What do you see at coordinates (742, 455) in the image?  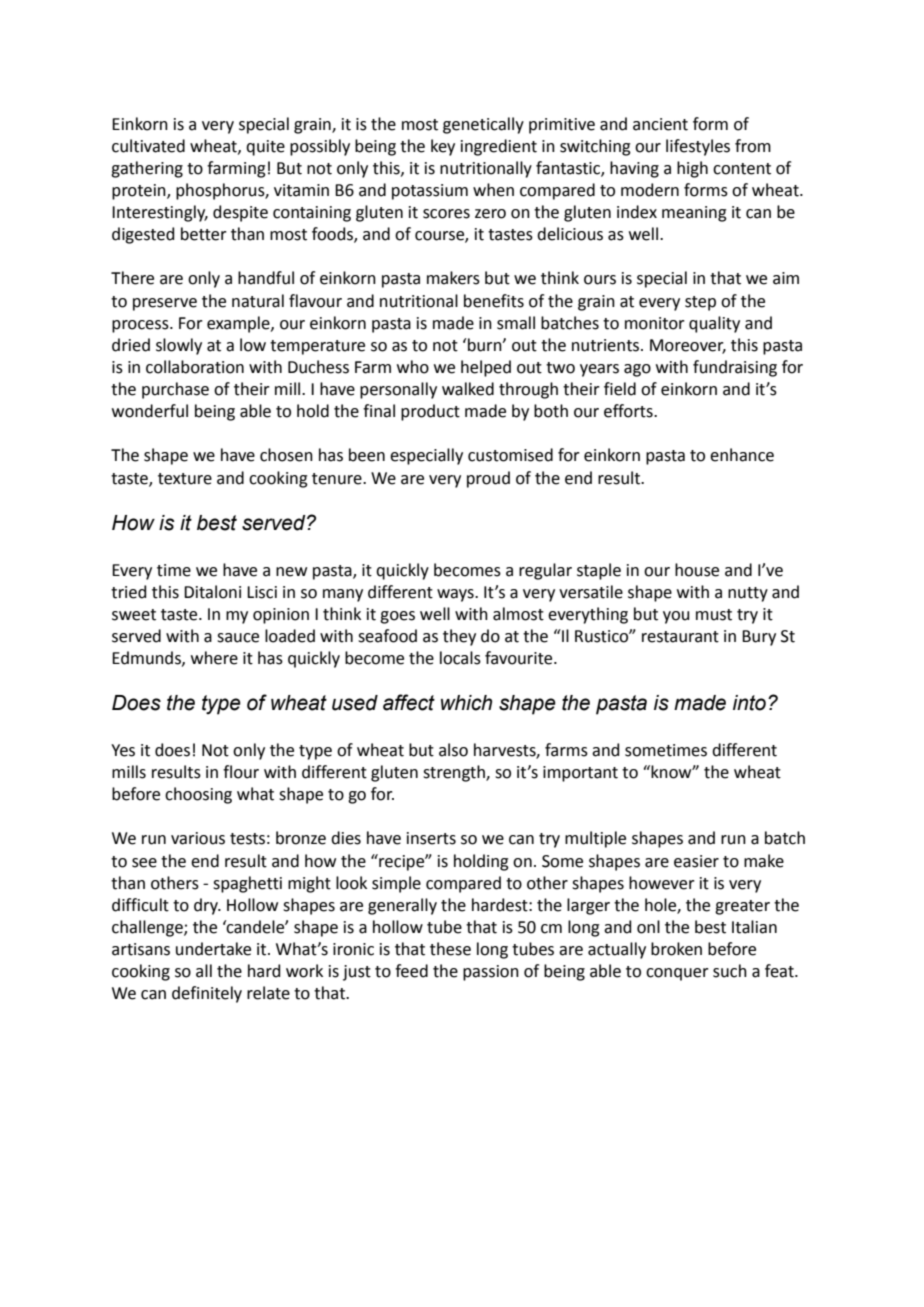 I see `enhance` at bounding box center [742, 455].
